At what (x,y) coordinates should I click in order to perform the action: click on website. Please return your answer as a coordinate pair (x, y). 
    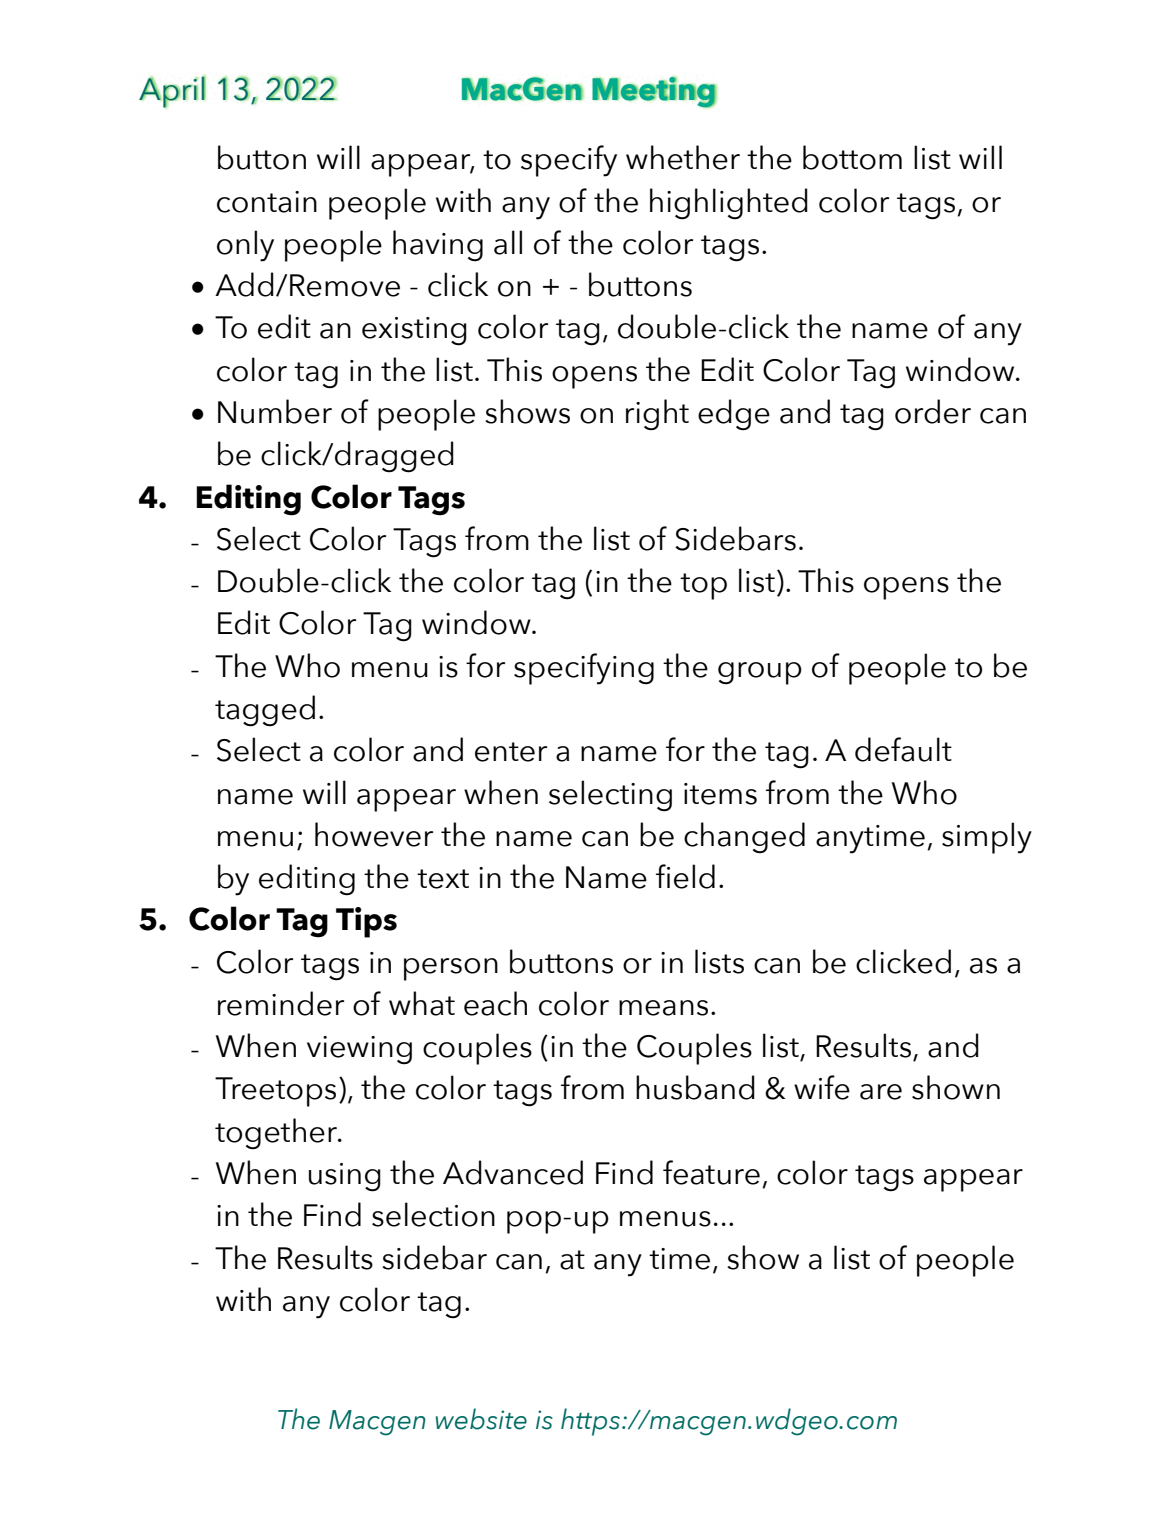
    Looking at the image, I should click on (481, 1419).
